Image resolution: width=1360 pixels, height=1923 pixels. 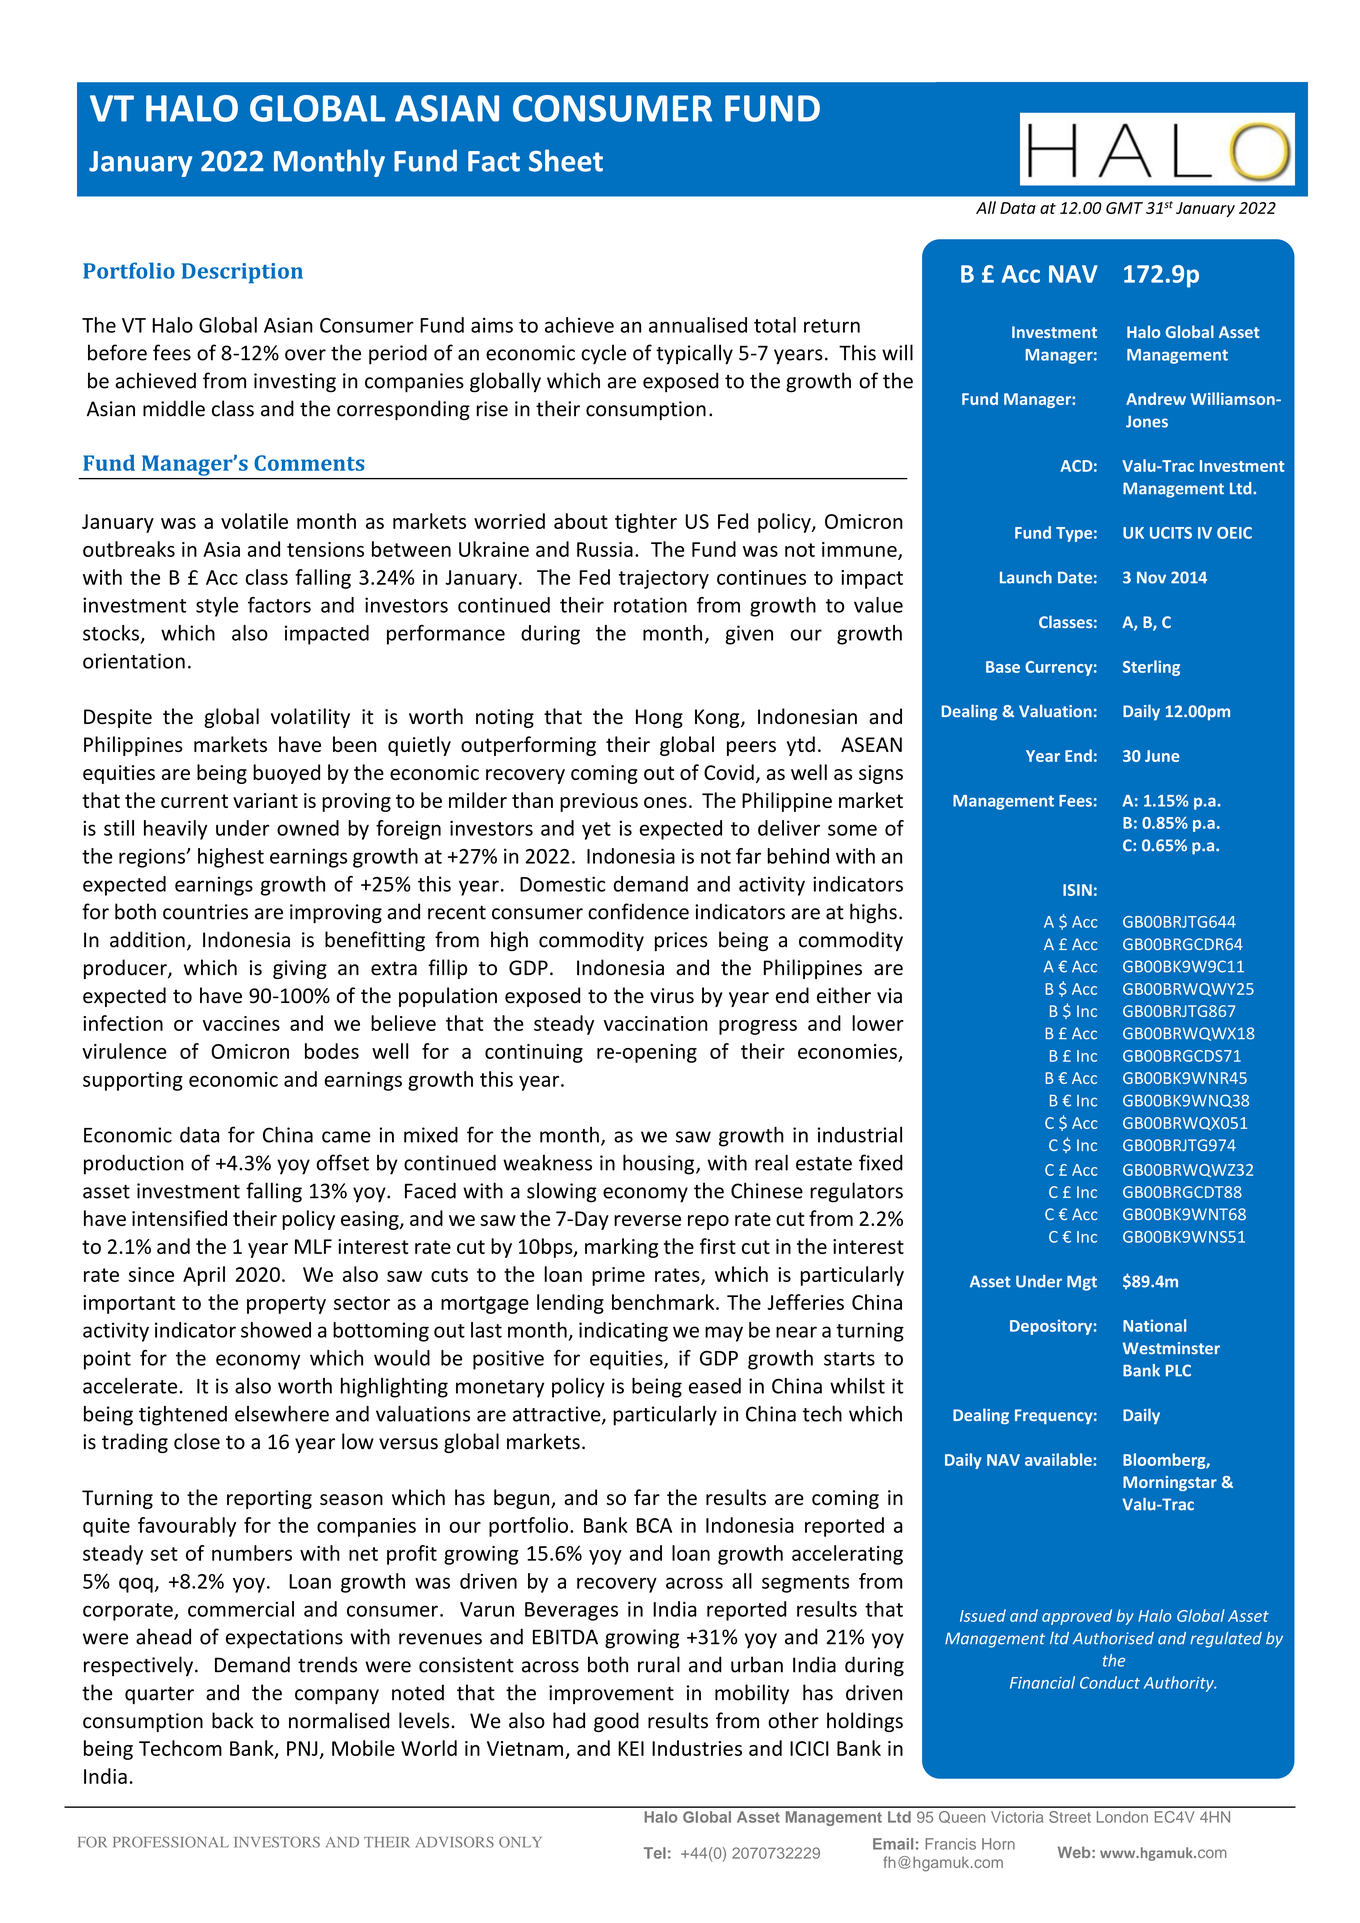 I want to click on Sheet, so click(x=566, y=160).
